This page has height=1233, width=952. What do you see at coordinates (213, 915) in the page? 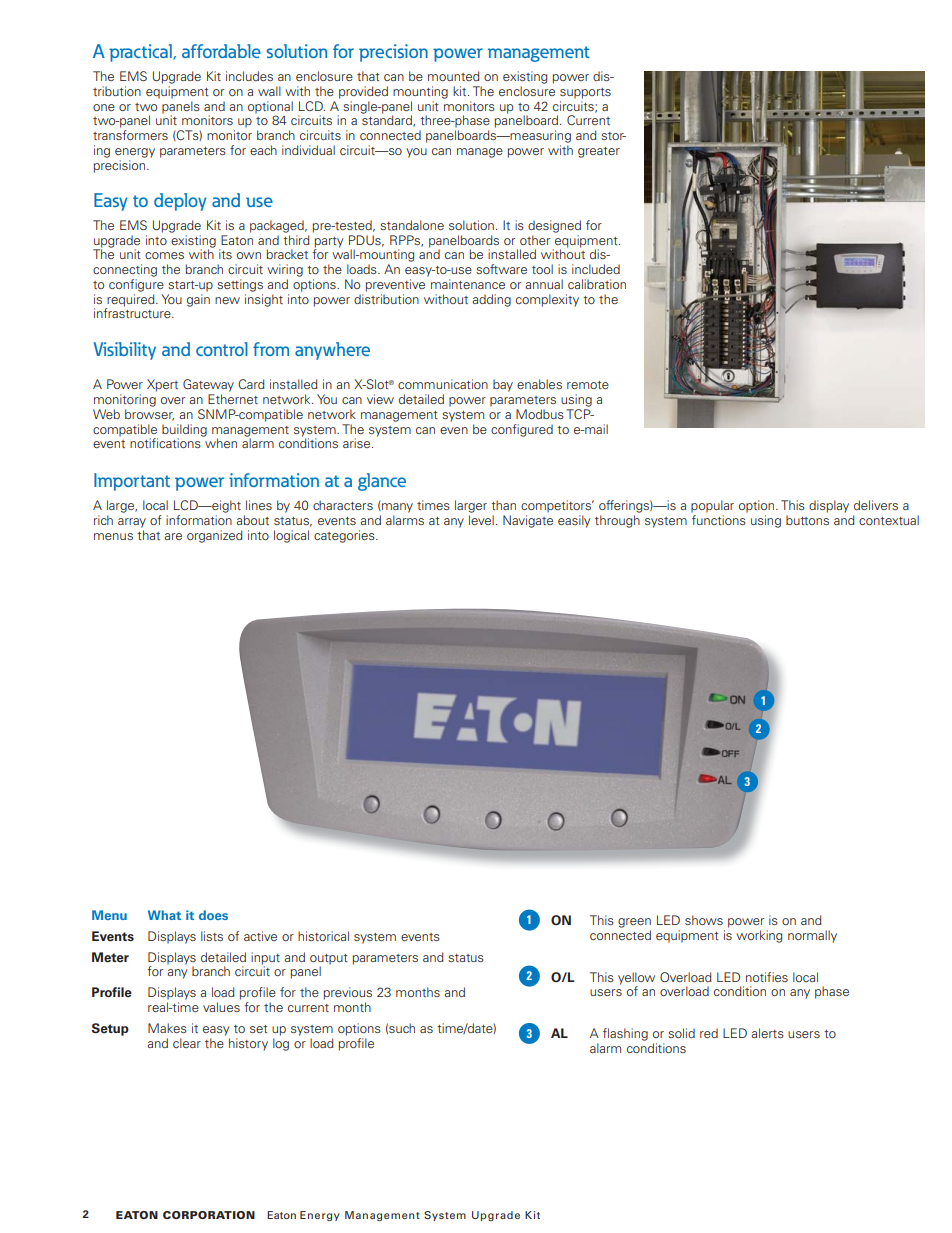
I see `does` at bounding box center [213, 915].
